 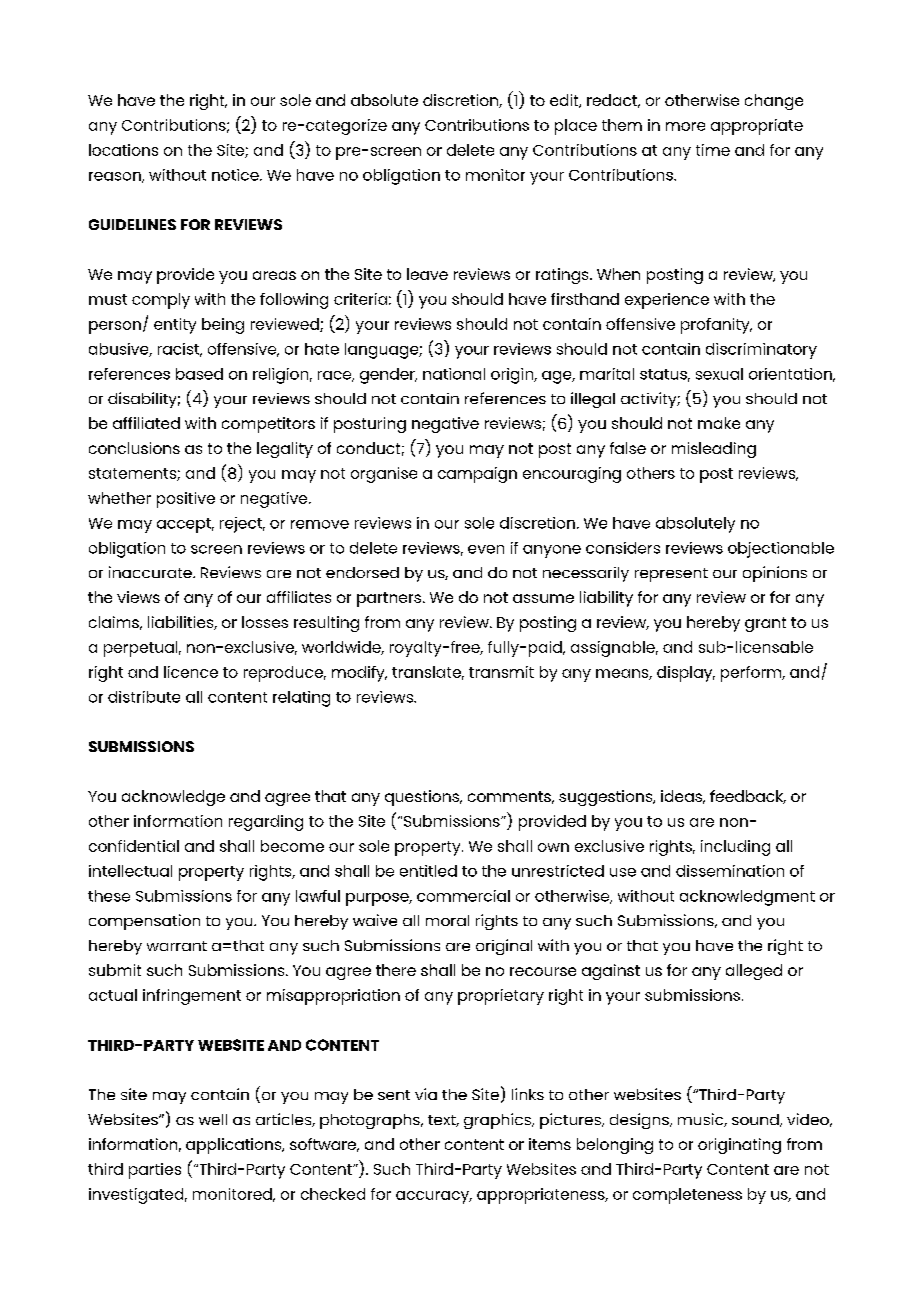 What do you see at coordinates (716, 326) in the screenshot?
I see `profanity` at bounding box center [716, 326].
